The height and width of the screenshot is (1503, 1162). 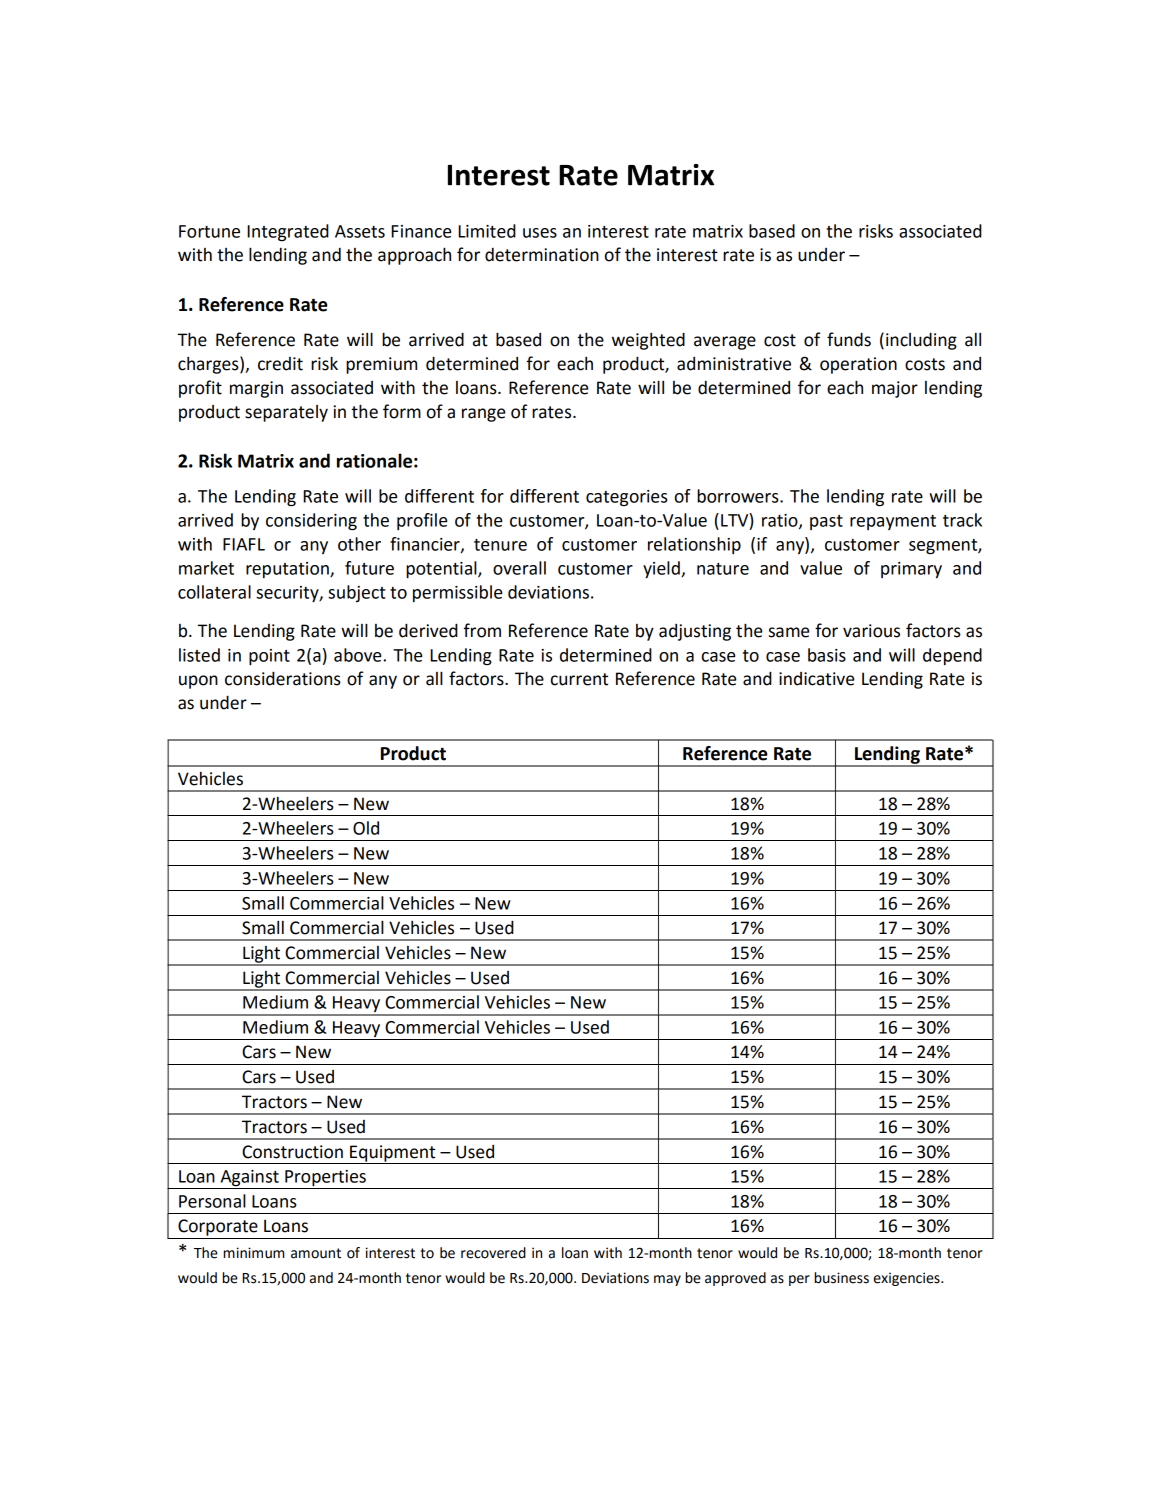 I want to click on indicative, so click(x=816, y=679).
